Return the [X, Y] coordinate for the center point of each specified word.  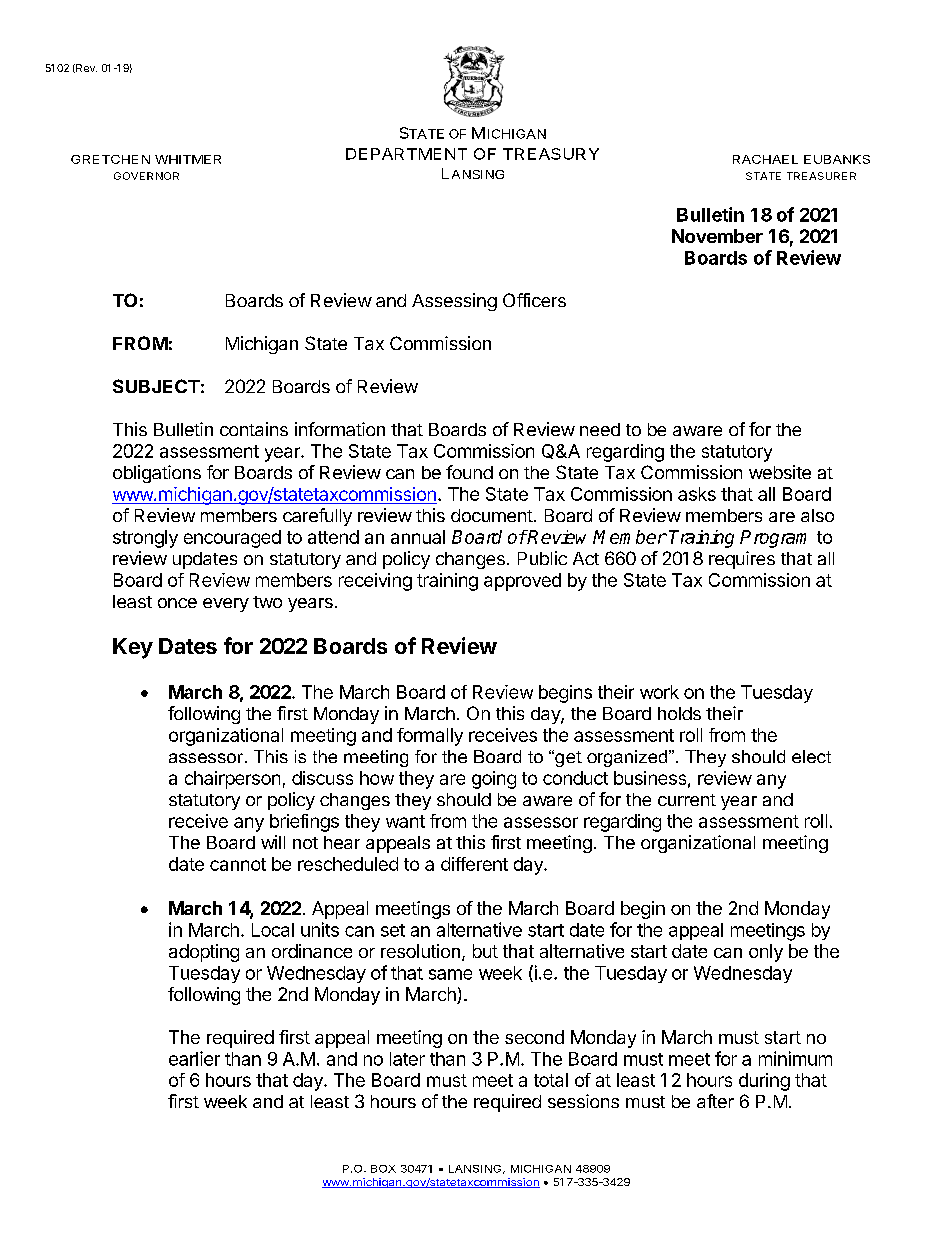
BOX [383, 1169]
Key [133, 648]
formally [430, 737]
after [715, 1101]
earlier [194, 1058]
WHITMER [188, 159]
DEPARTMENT [406, 154]
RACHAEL [765, 159]
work [659, 692]
